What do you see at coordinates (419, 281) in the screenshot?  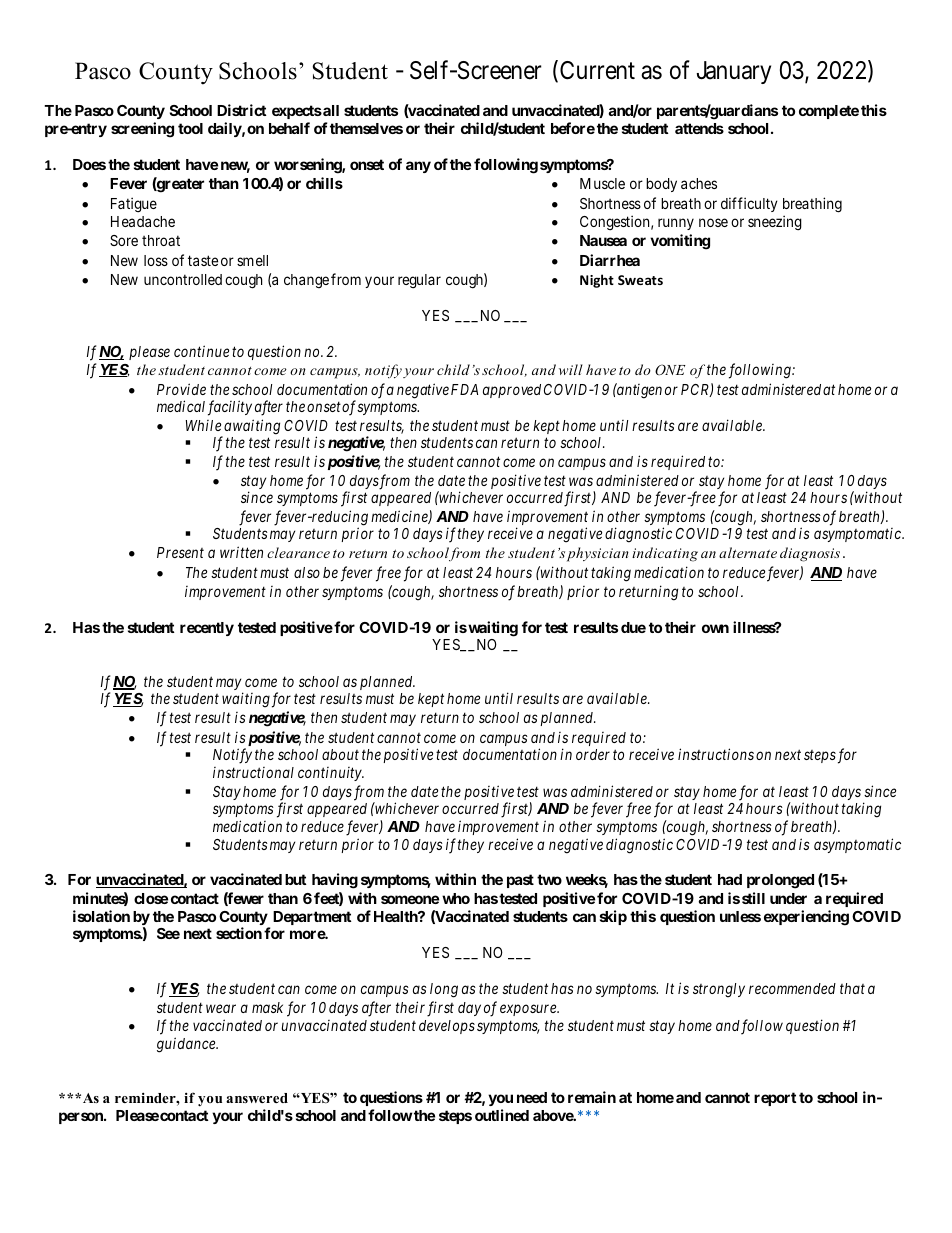 I see `regular` at bounding box center [419, 281].
